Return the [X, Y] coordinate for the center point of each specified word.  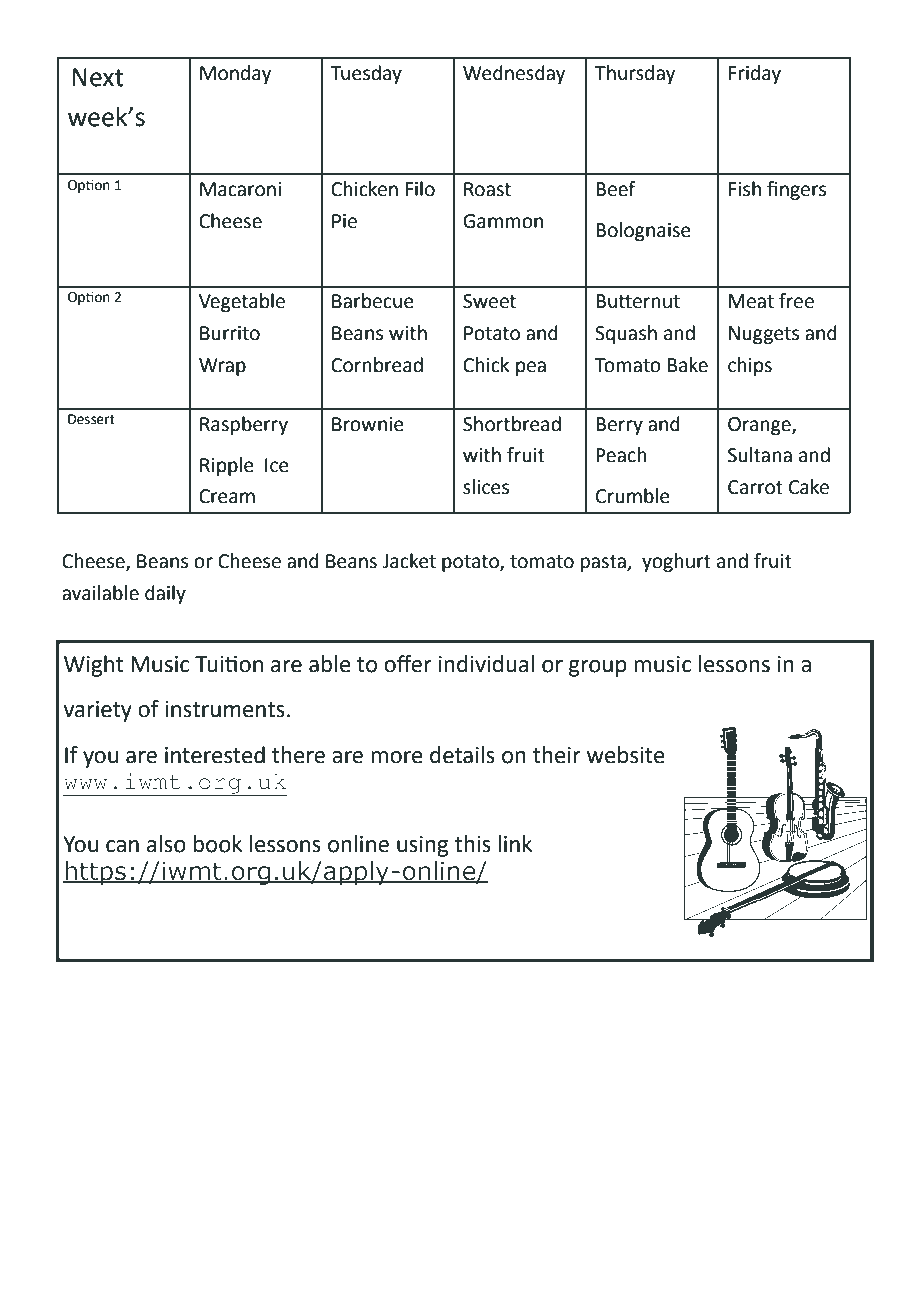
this [472, 844]
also [166, 844]
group [598, 668]
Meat [751, 301]
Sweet [489, 301]
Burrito [230, 333]
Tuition [229, 664]
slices [486, 487]
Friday [755, 74]
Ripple [227, 466]
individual [486, 664]
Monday [235, 74]
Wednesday [514, 74]
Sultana [760, 455]
